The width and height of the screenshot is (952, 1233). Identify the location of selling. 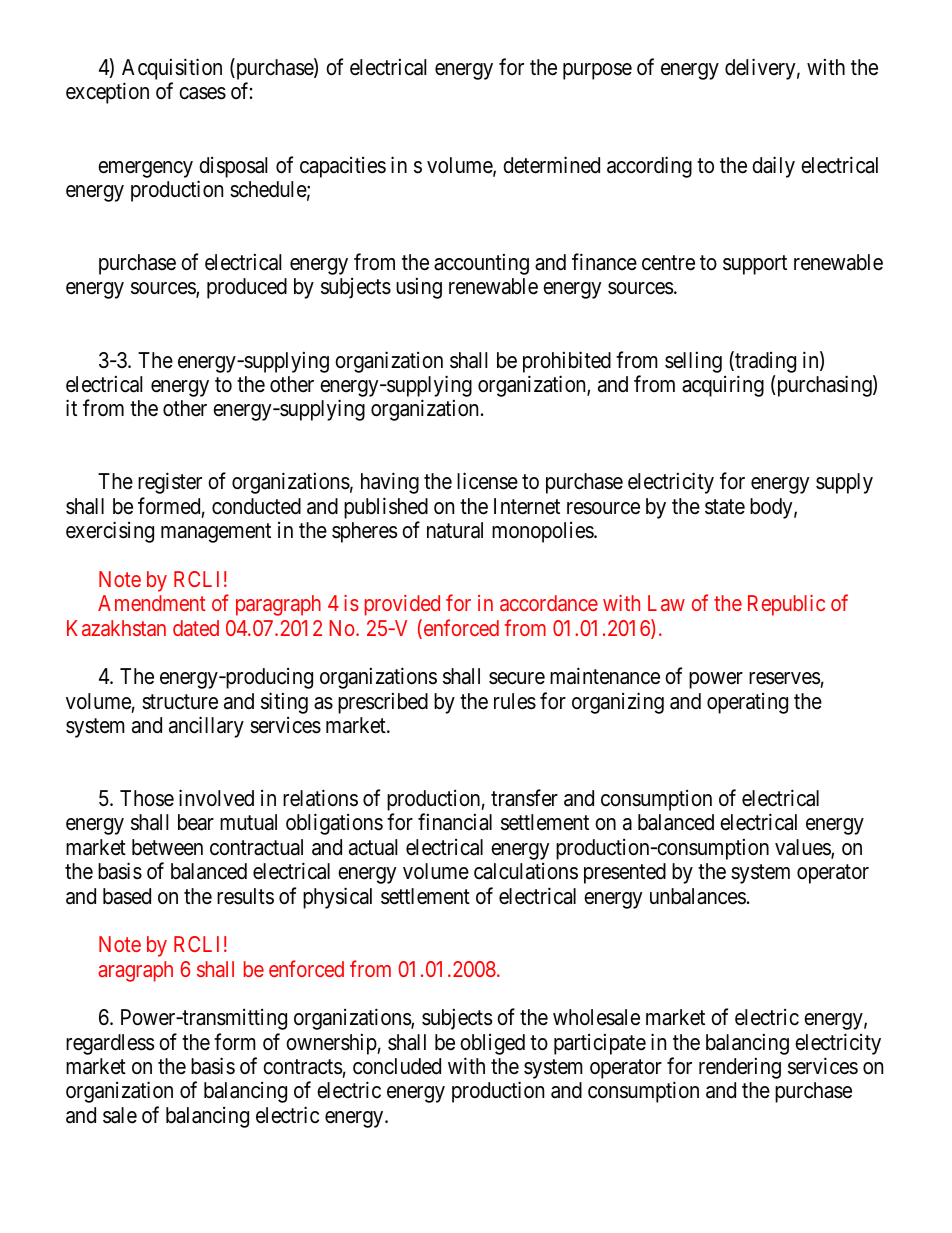
(693, 362).
